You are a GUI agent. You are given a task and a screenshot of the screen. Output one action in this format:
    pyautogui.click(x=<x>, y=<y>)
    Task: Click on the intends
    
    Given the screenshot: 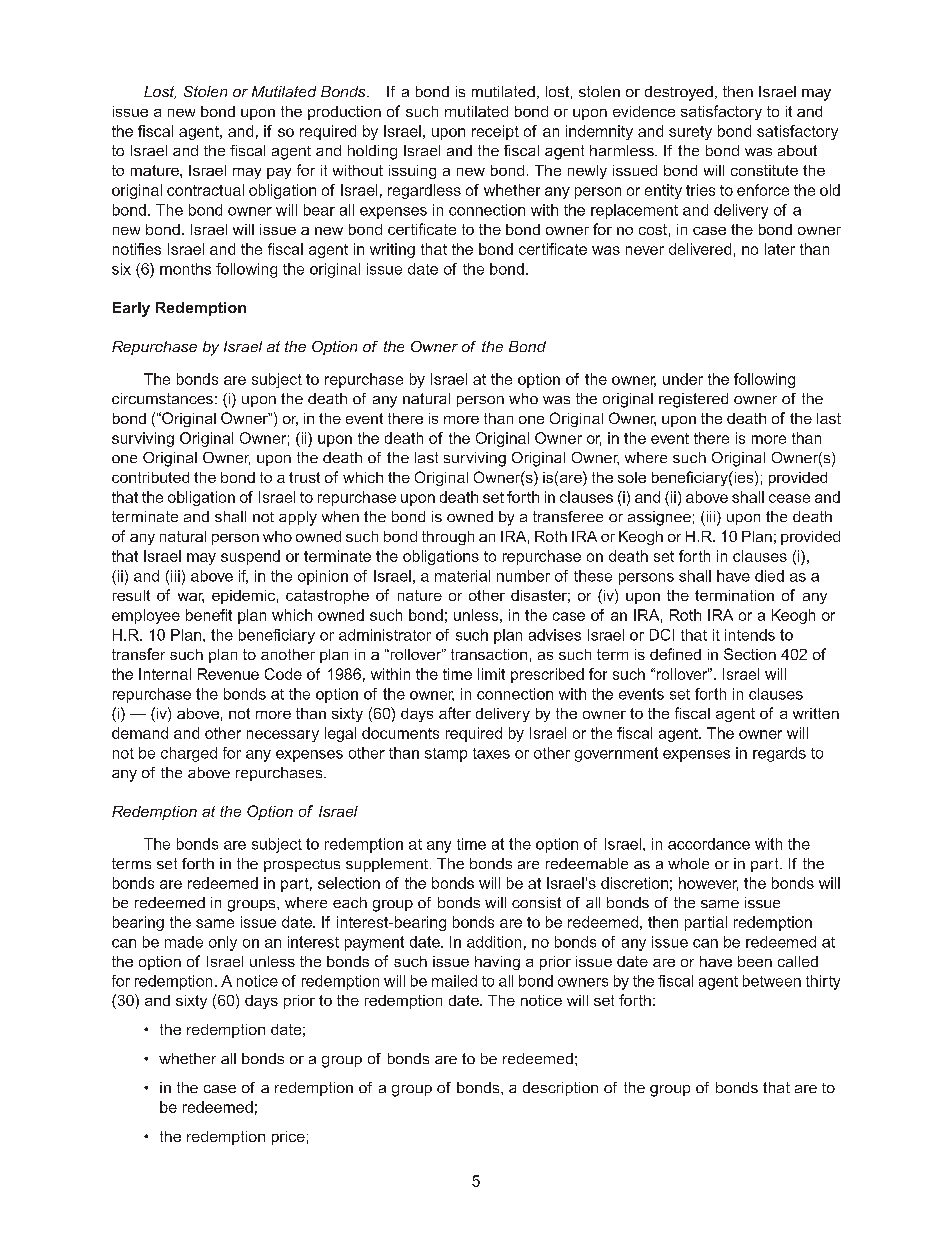 What is the action you would take?
    pyautogui.click(x=750, y=635)
